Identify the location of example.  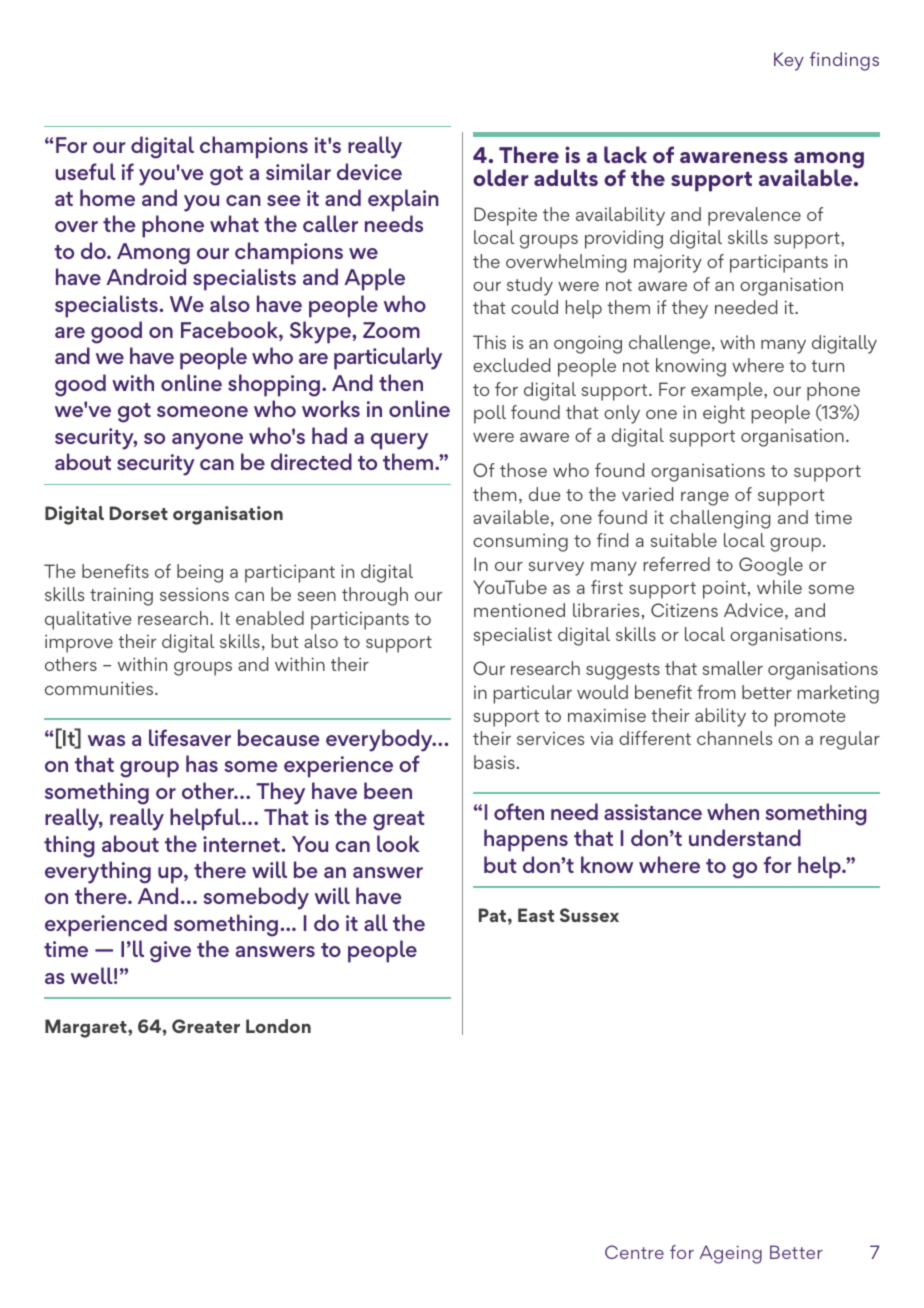
(728, 391).
